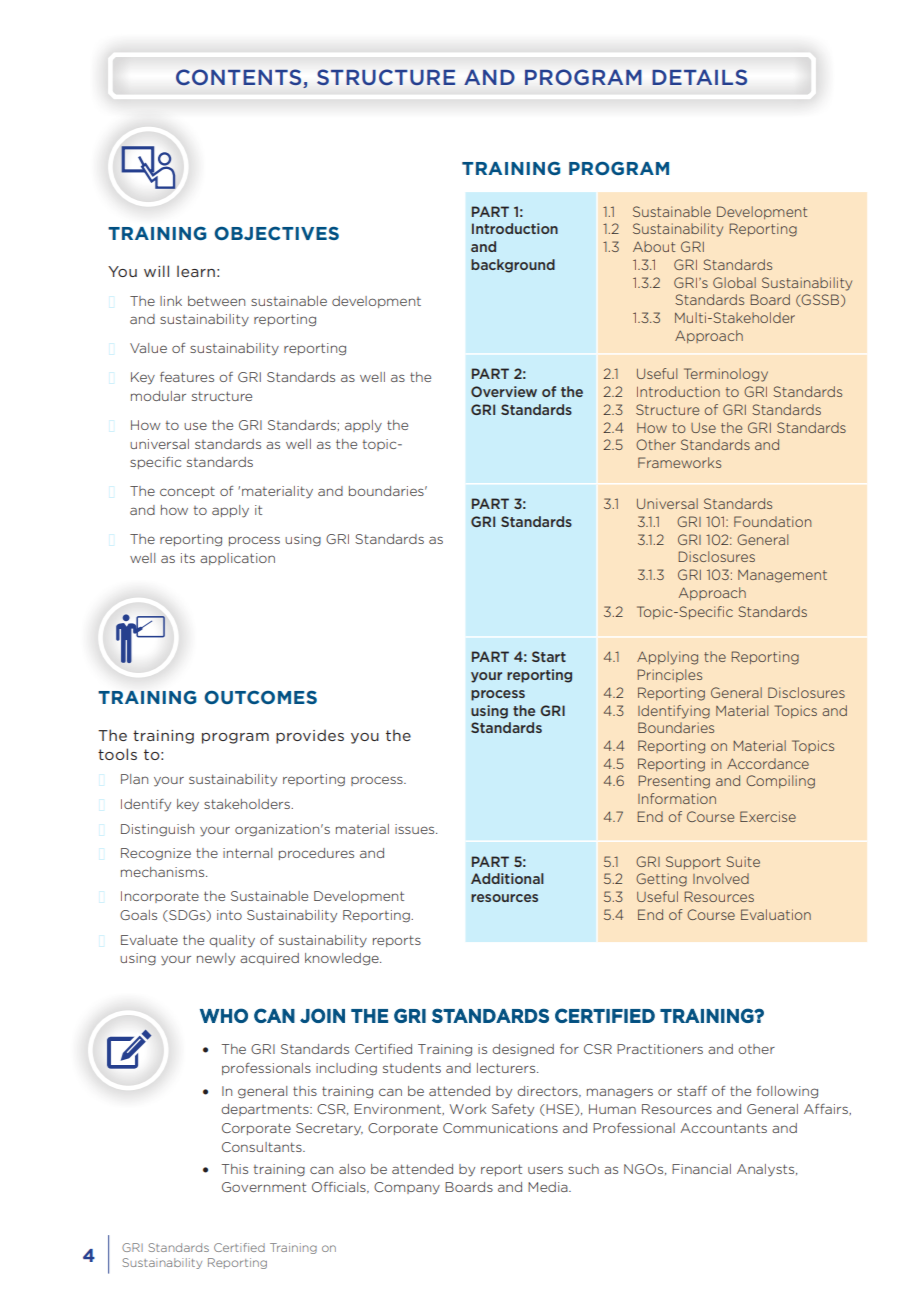 The image size is (924, 1308). What do you see at coordinates (699, 77) in the screenshot?
I see `DETAILS` at bounding box center [699, 77].
